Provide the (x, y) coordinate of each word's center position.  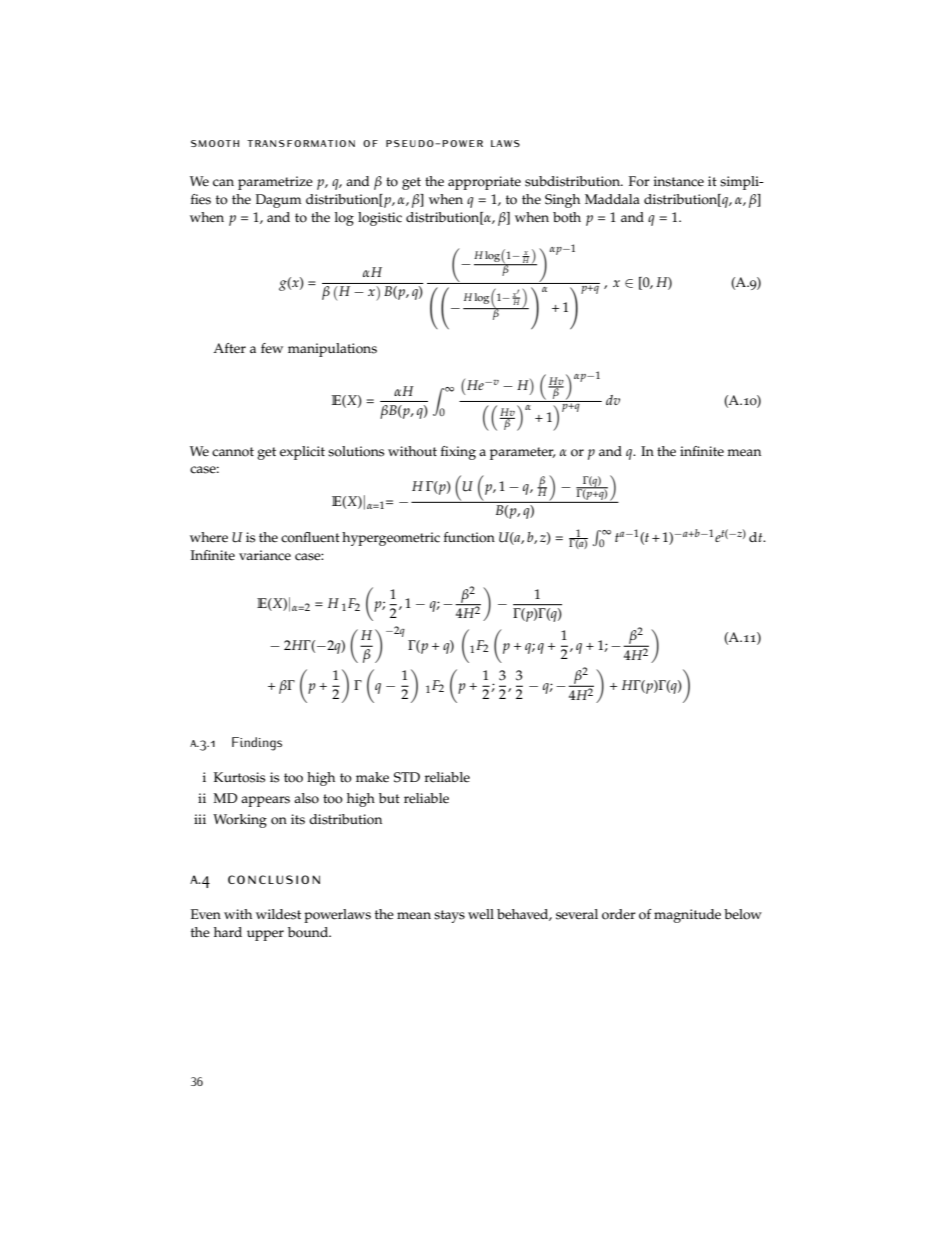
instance (679, 181)
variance (265, 555)
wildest (278, 914)
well (481, 914)
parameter (523, 453)
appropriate (484, 183)
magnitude (687, 916)
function (469, 537)
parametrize (275, 183)
